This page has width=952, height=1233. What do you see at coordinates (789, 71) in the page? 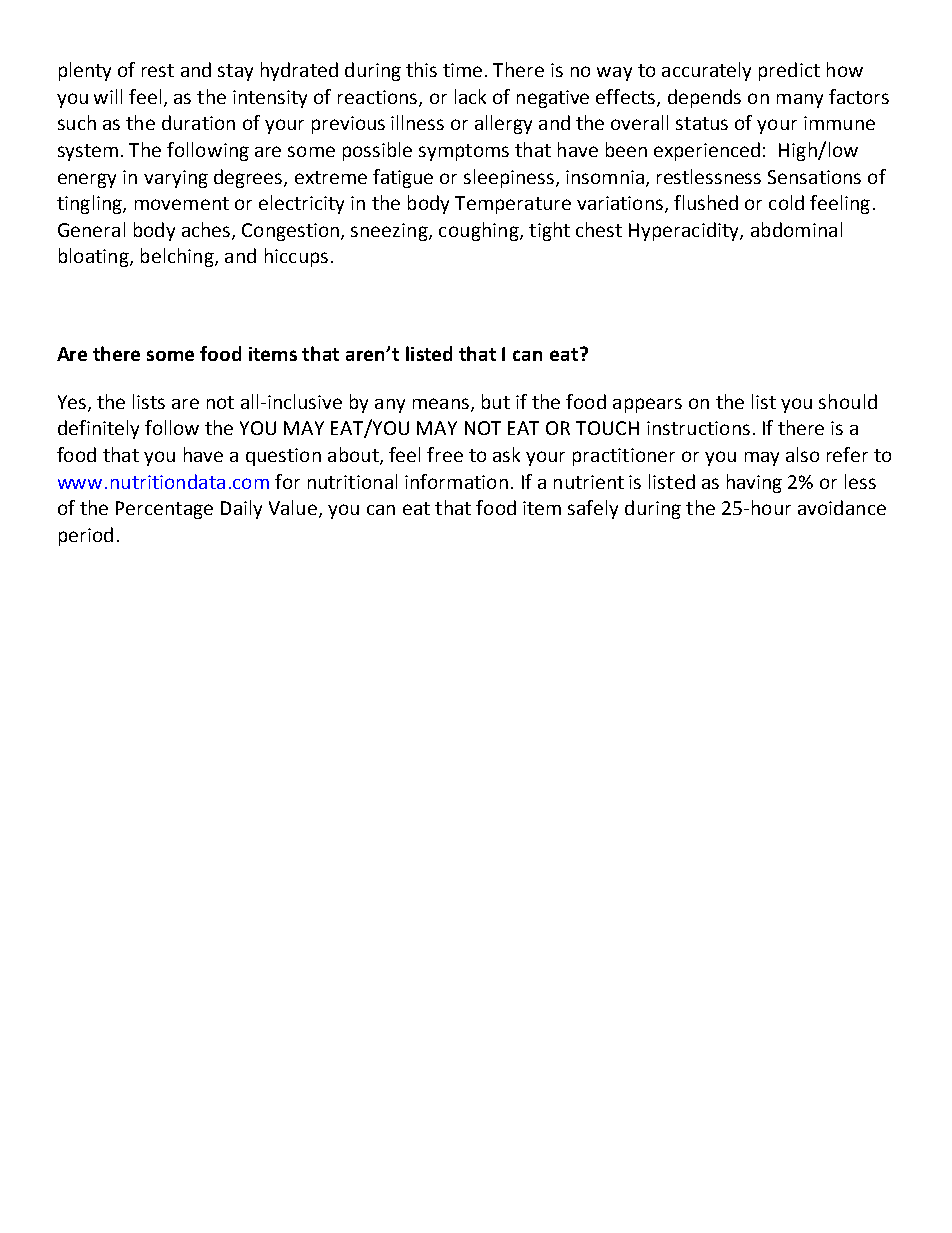
I see `predict` at bounding box center [789, 71].
